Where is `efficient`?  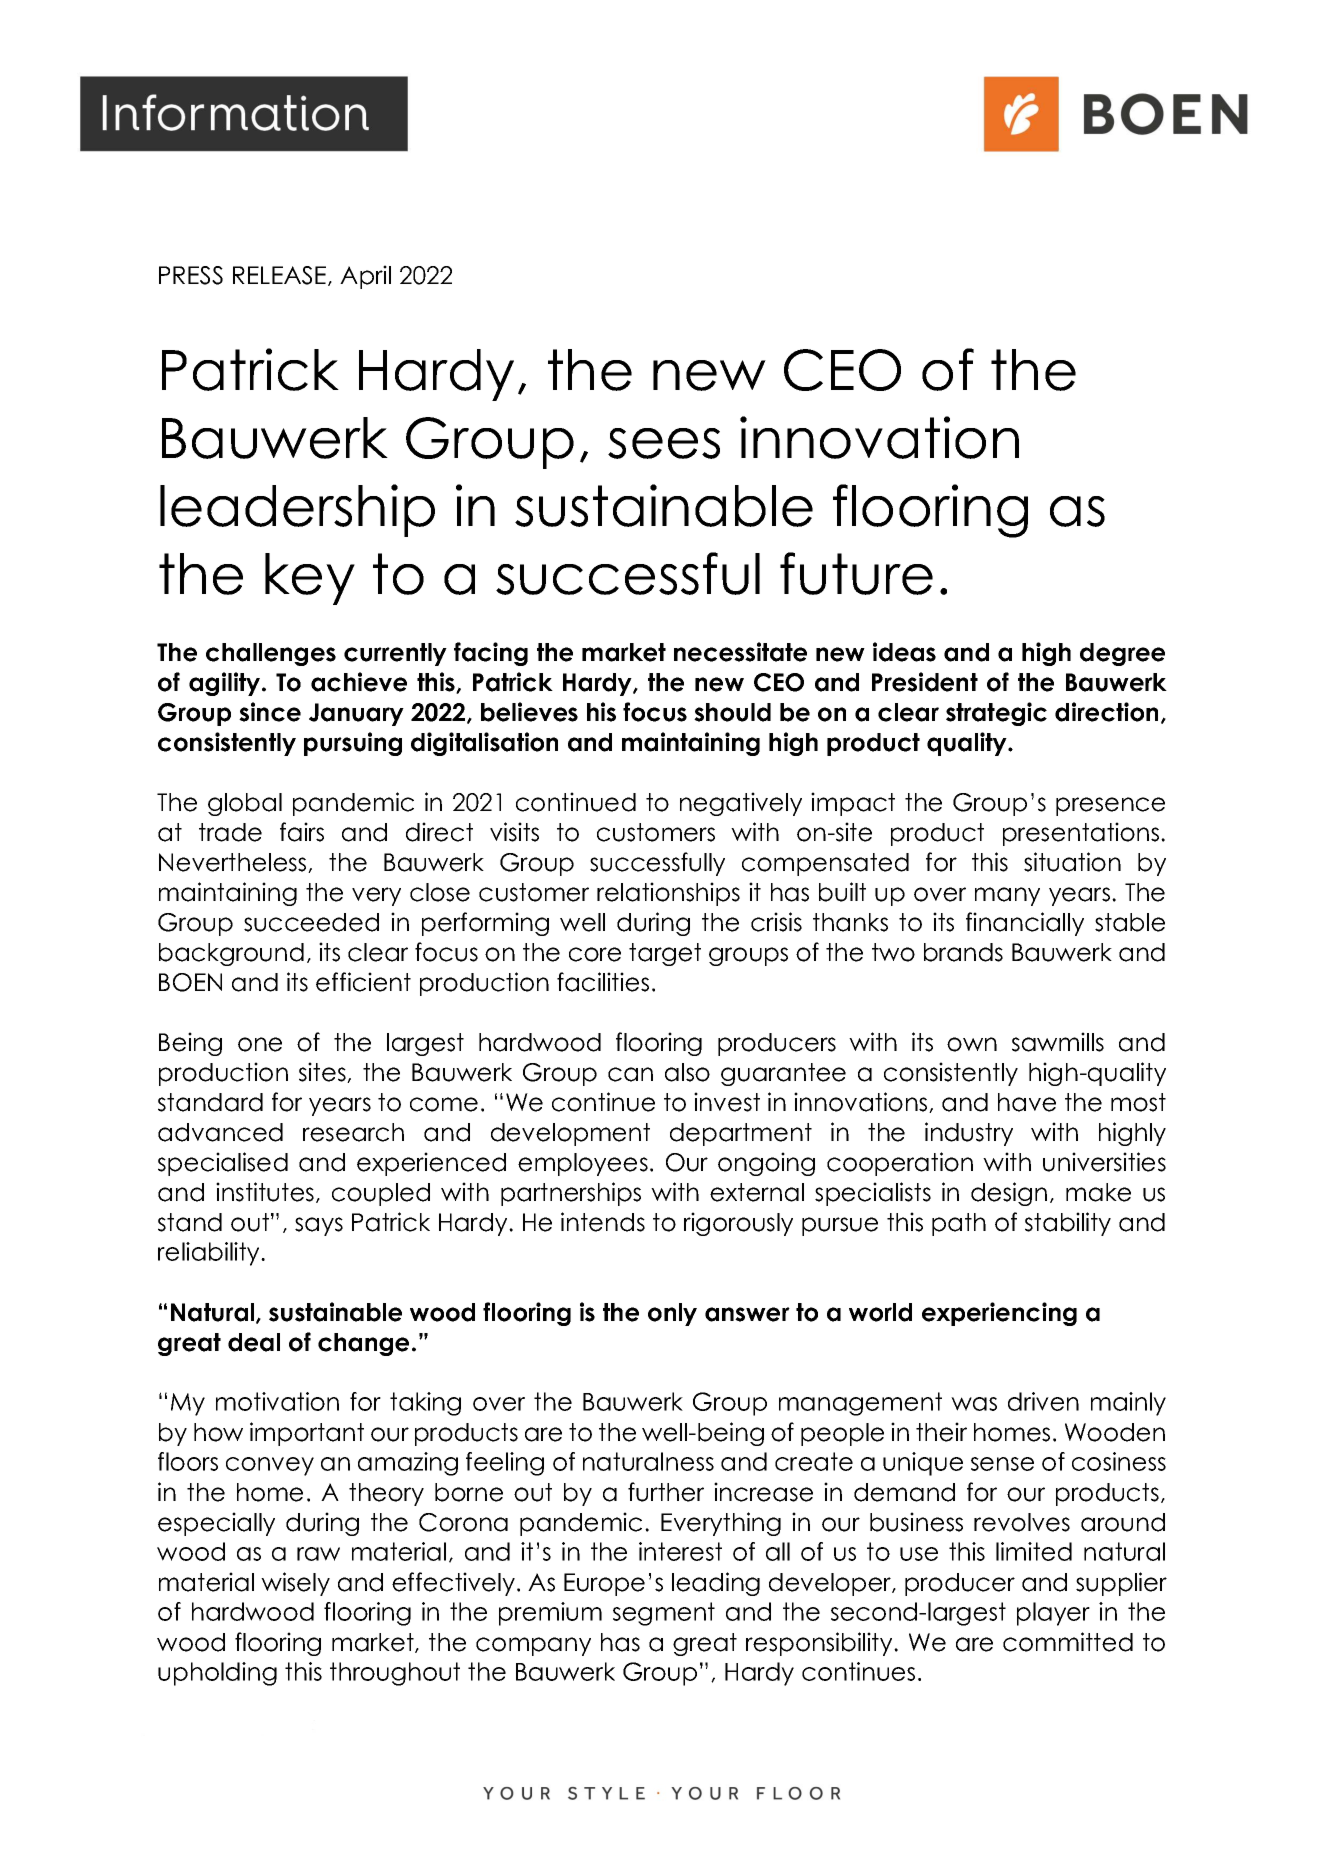
efficient is located at coordinates (363, 982).
